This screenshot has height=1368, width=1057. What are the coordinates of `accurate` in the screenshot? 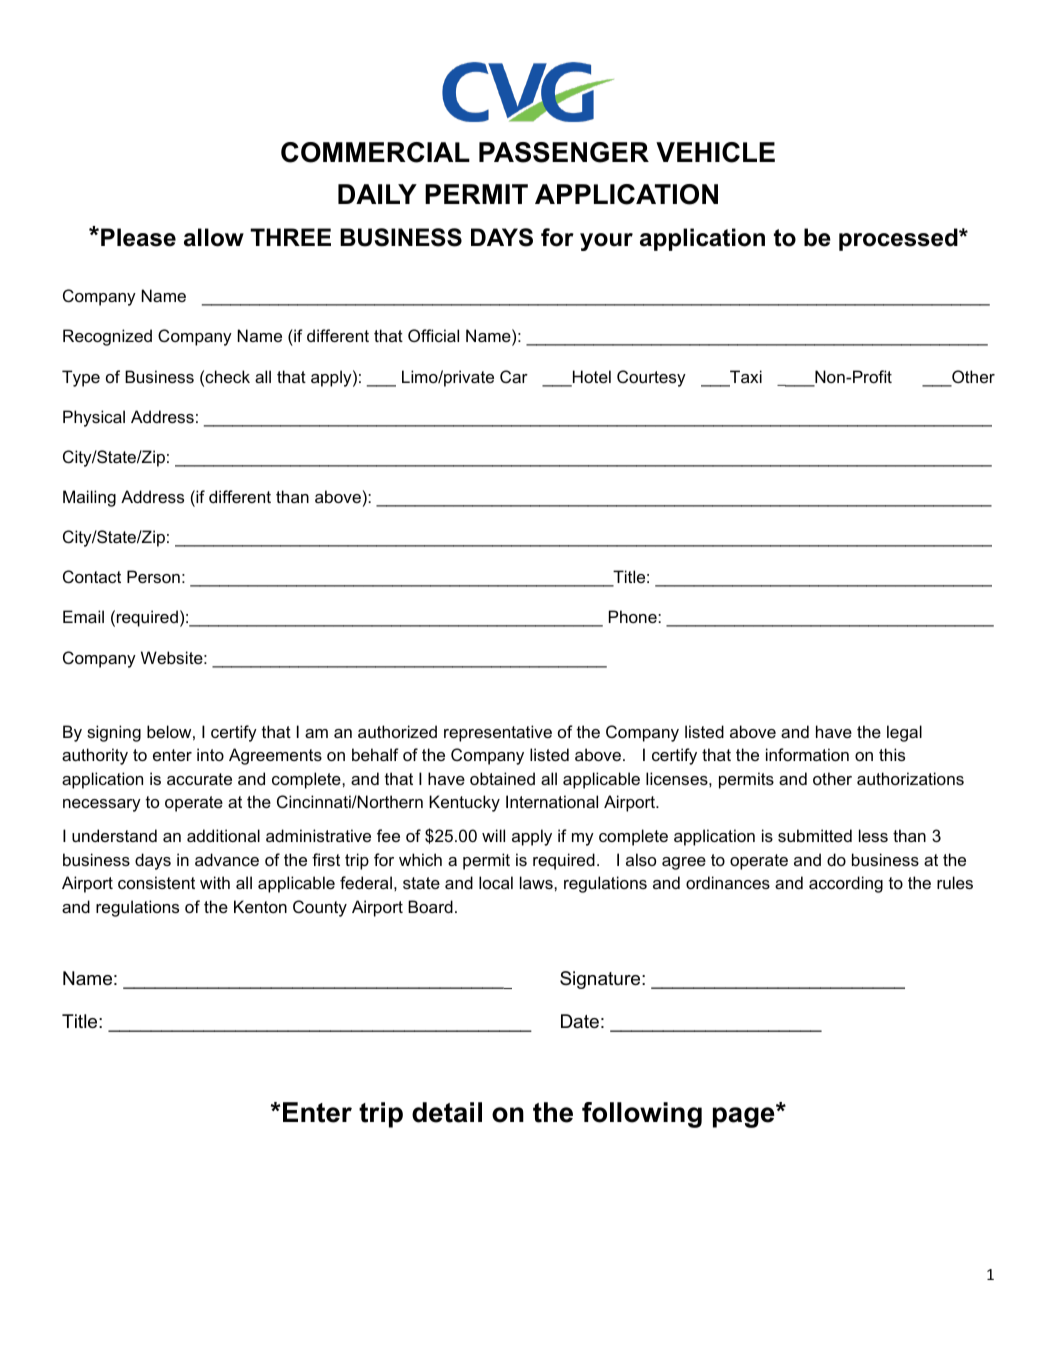 It's located at (199, 779).
